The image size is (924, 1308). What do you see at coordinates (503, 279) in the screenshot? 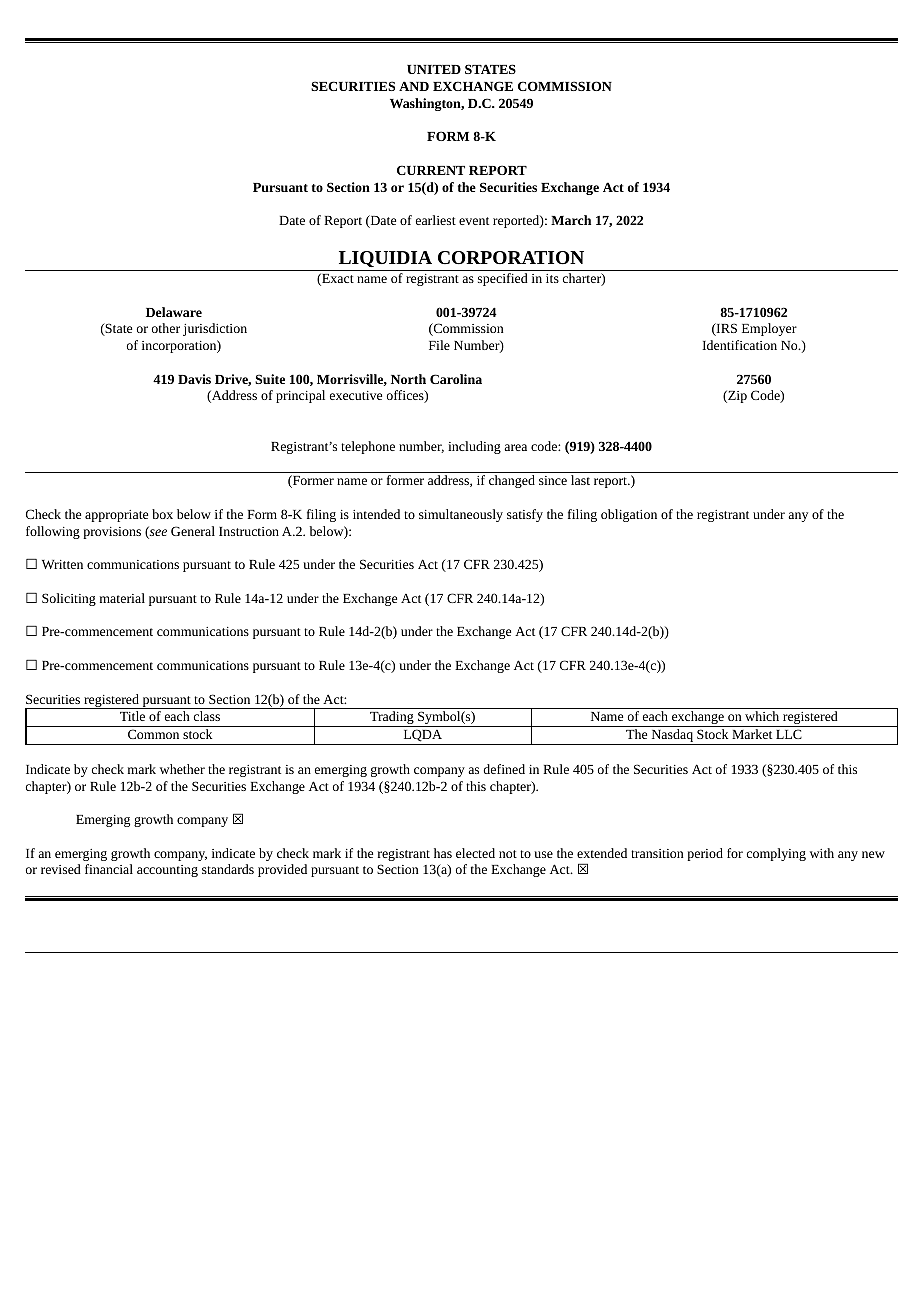
I see `specified` at bounding box center [503, 279].
